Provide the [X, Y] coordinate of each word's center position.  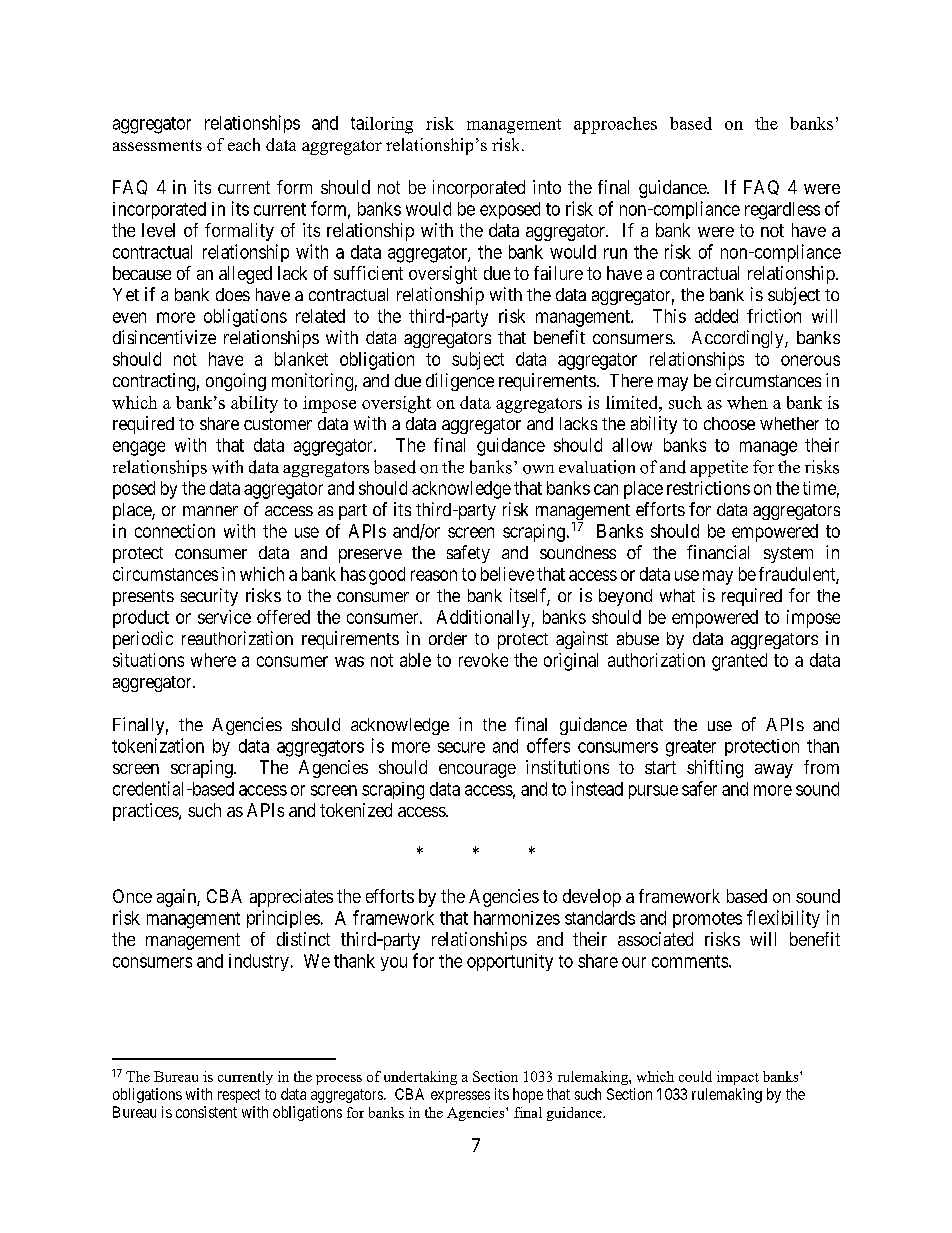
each [244, 144]
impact [738, 1078]
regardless [782, 211]
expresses [460, 1097]
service [224, 617]
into [547, 187]
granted [739, 662]
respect [239, 1096]
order [448, 638]
